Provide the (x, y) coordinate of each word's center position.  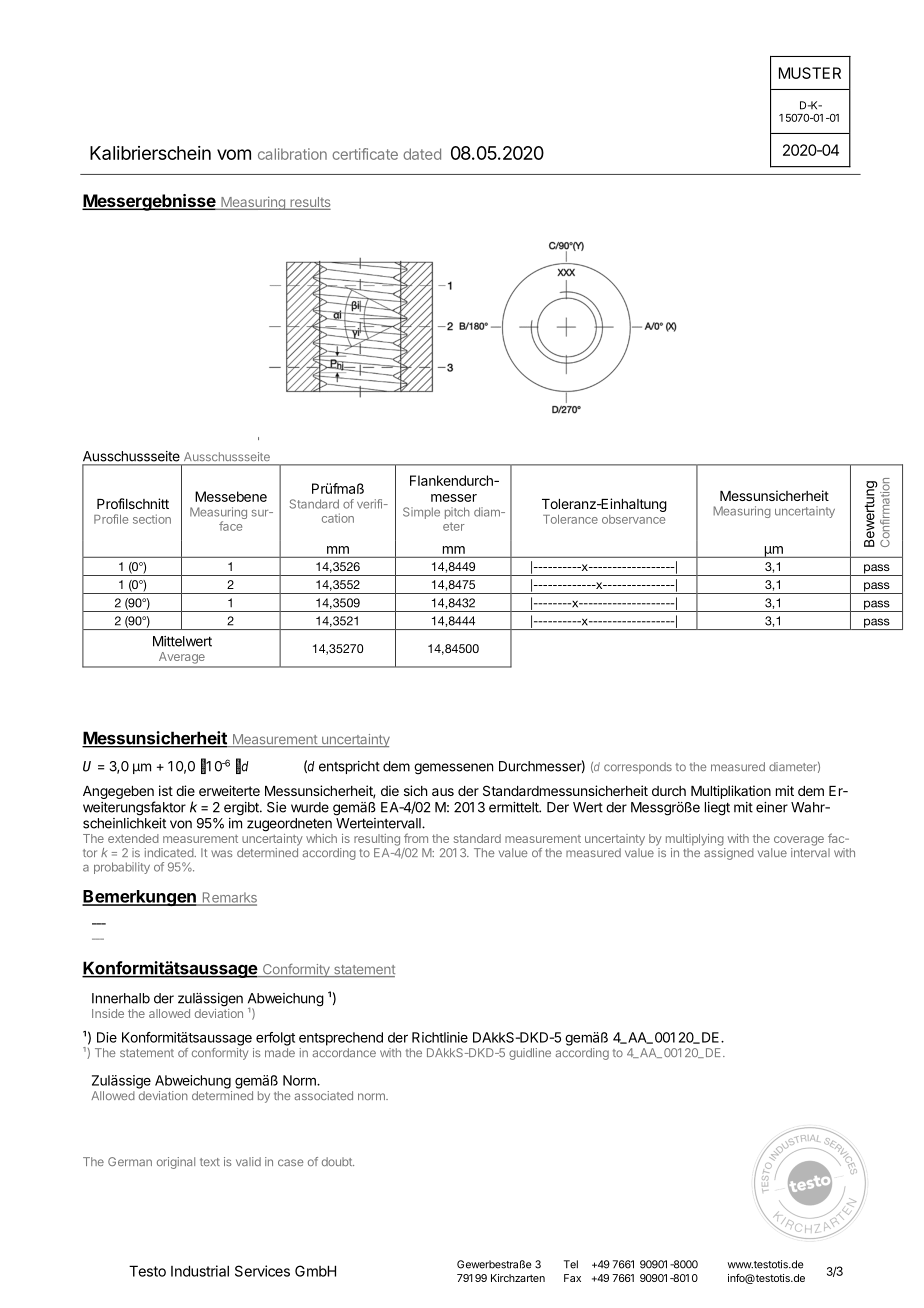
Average (181, 657)
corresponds (638, 768)
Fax (572, 1278)
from (416, 838)
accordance (344, 1052)
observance (633, 519)
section (152, 519)
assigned (729, 854)
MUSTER (810, 73)
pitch (457, 513)
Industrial (200, 1271)
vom (234, 154)
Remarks (228, 898)
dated (422, 154)
